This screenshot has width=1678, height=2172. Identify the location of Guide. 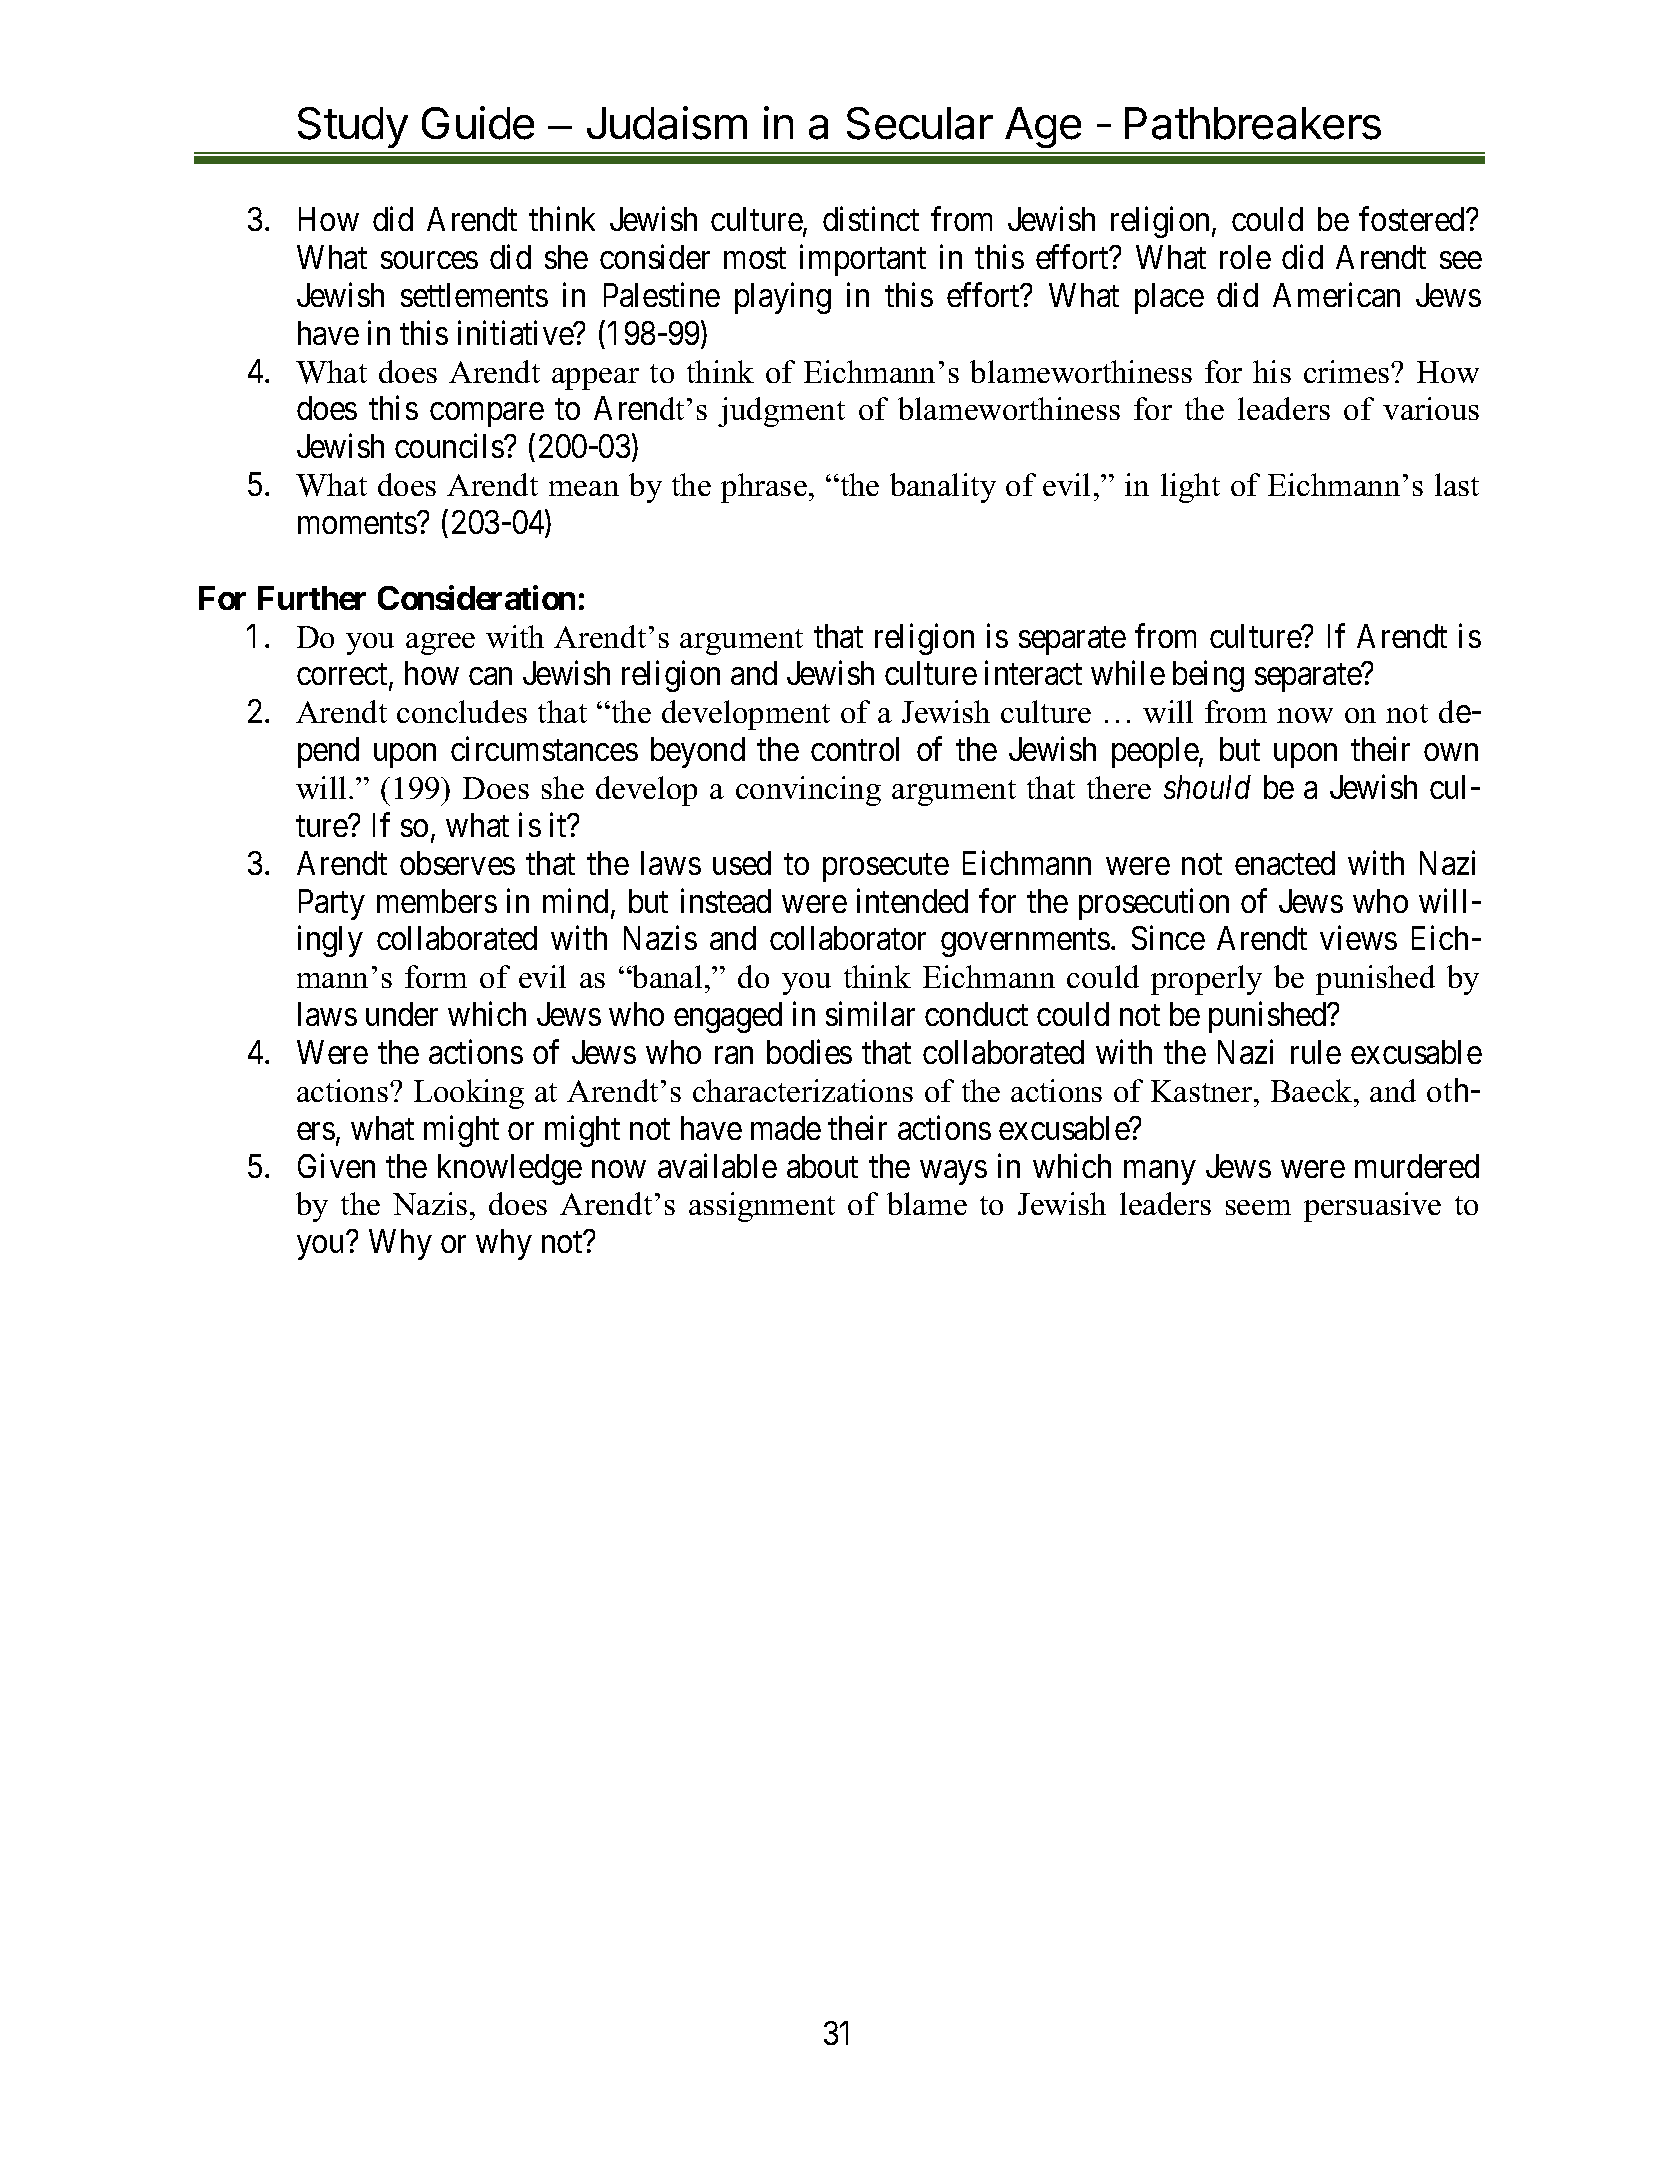
(478, 123).
